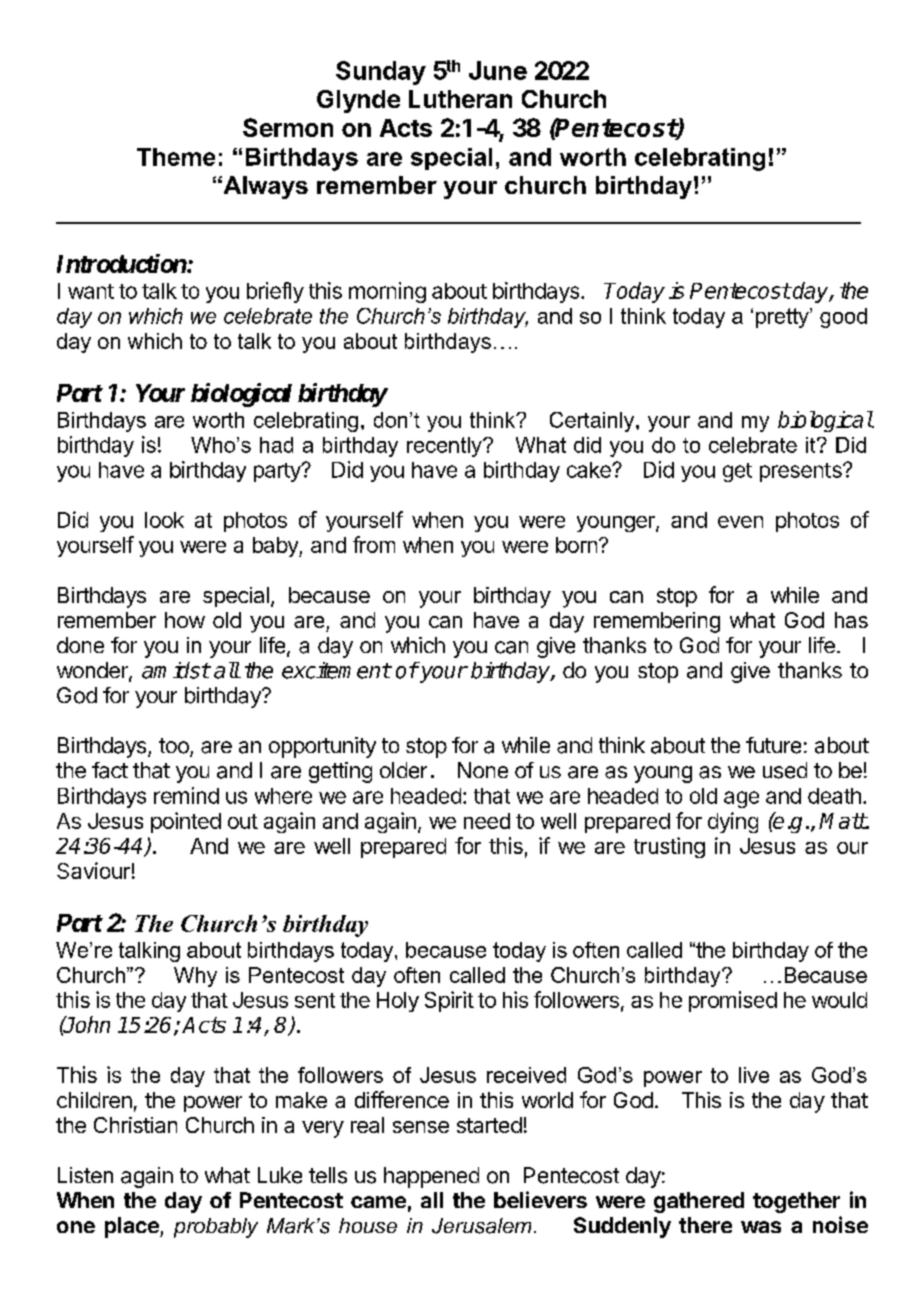  I want to click on Why, so click(195, 977).
